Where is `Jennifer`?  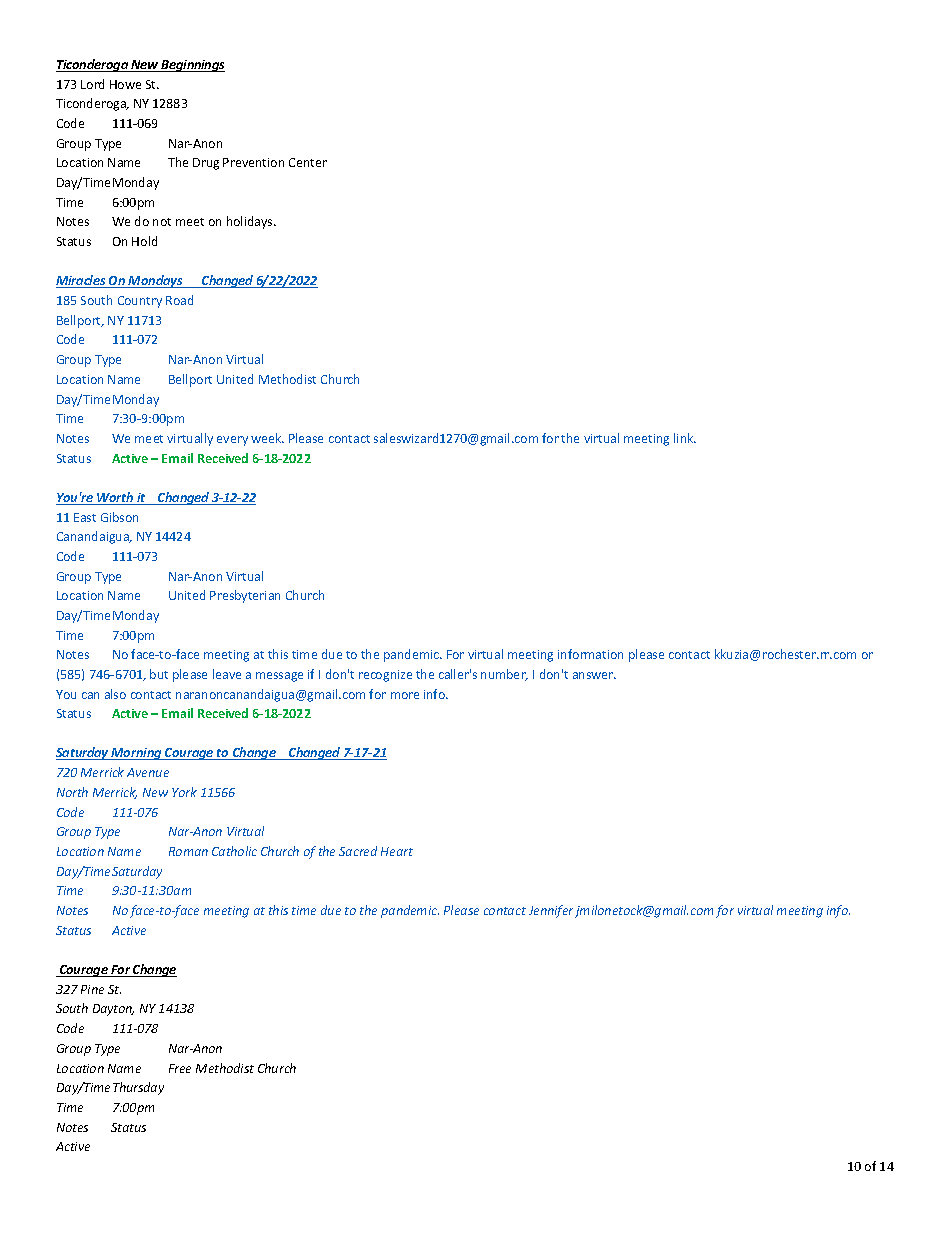 Jennifer is located at coordinates (551, 911).
